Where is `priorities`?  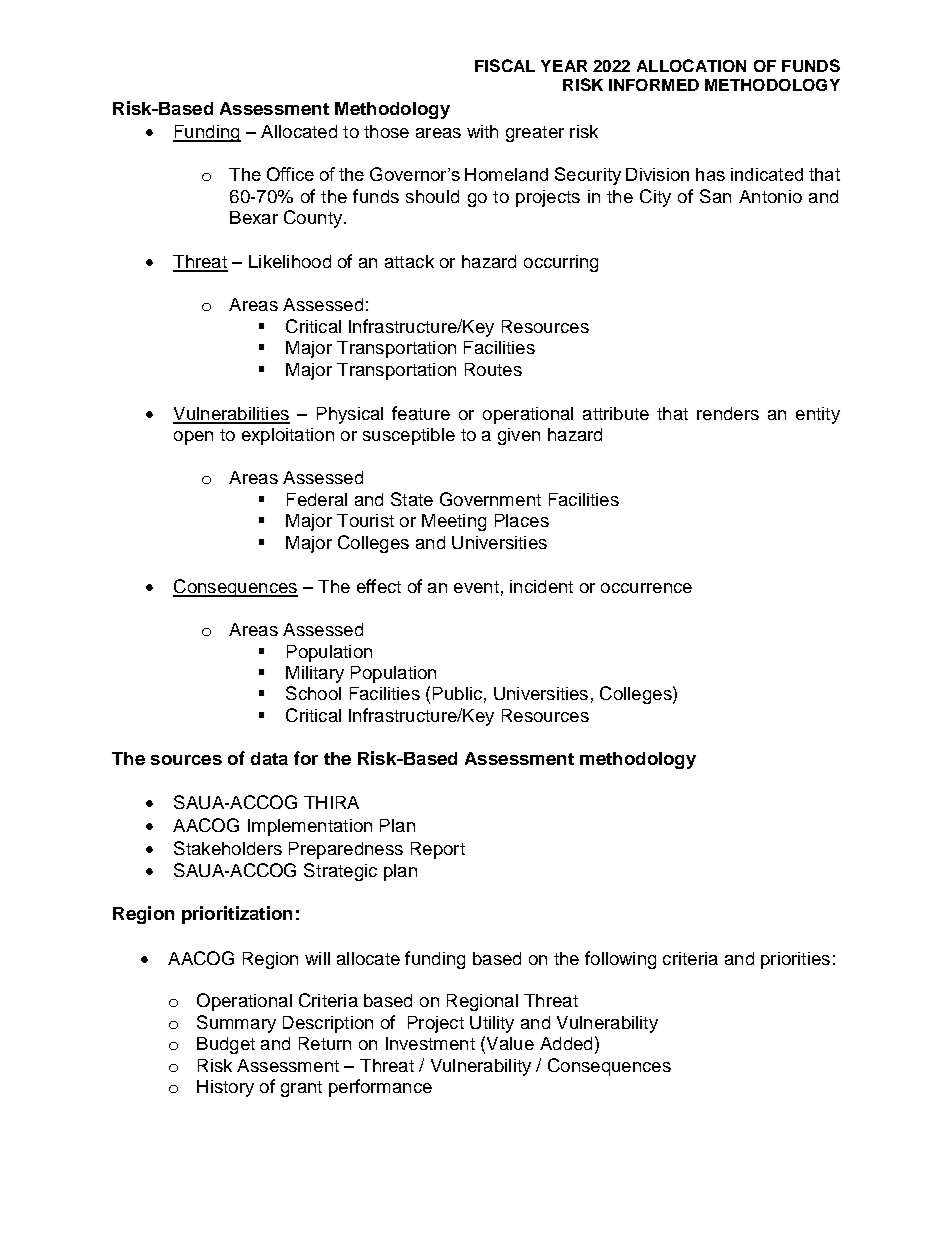
priorities is located at coordinates (795, 960).
